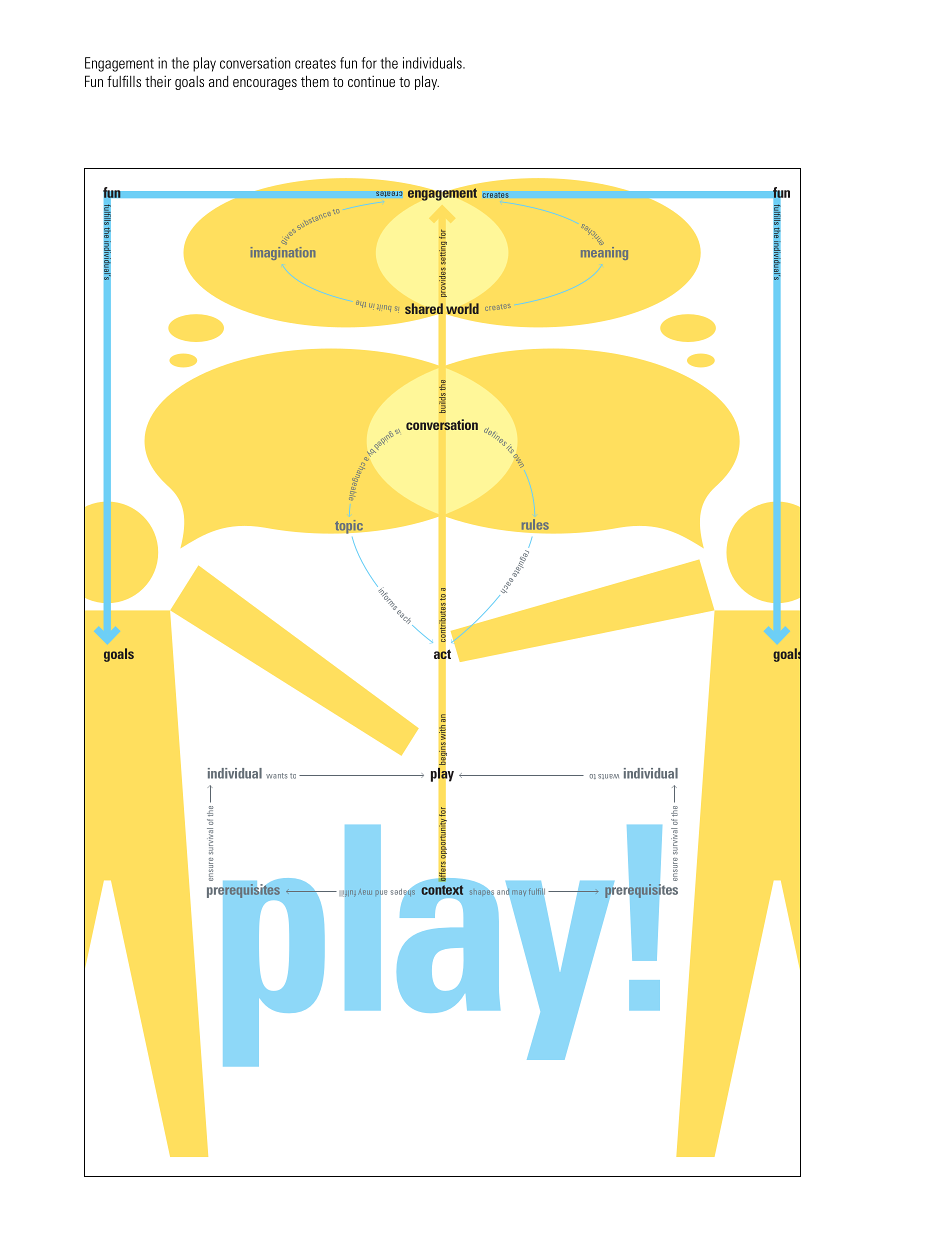 This page has height=1233, width=952. What do you see at coordinates (424, 310) in the page?
I see `shared` at bounding box center [424, 310].
